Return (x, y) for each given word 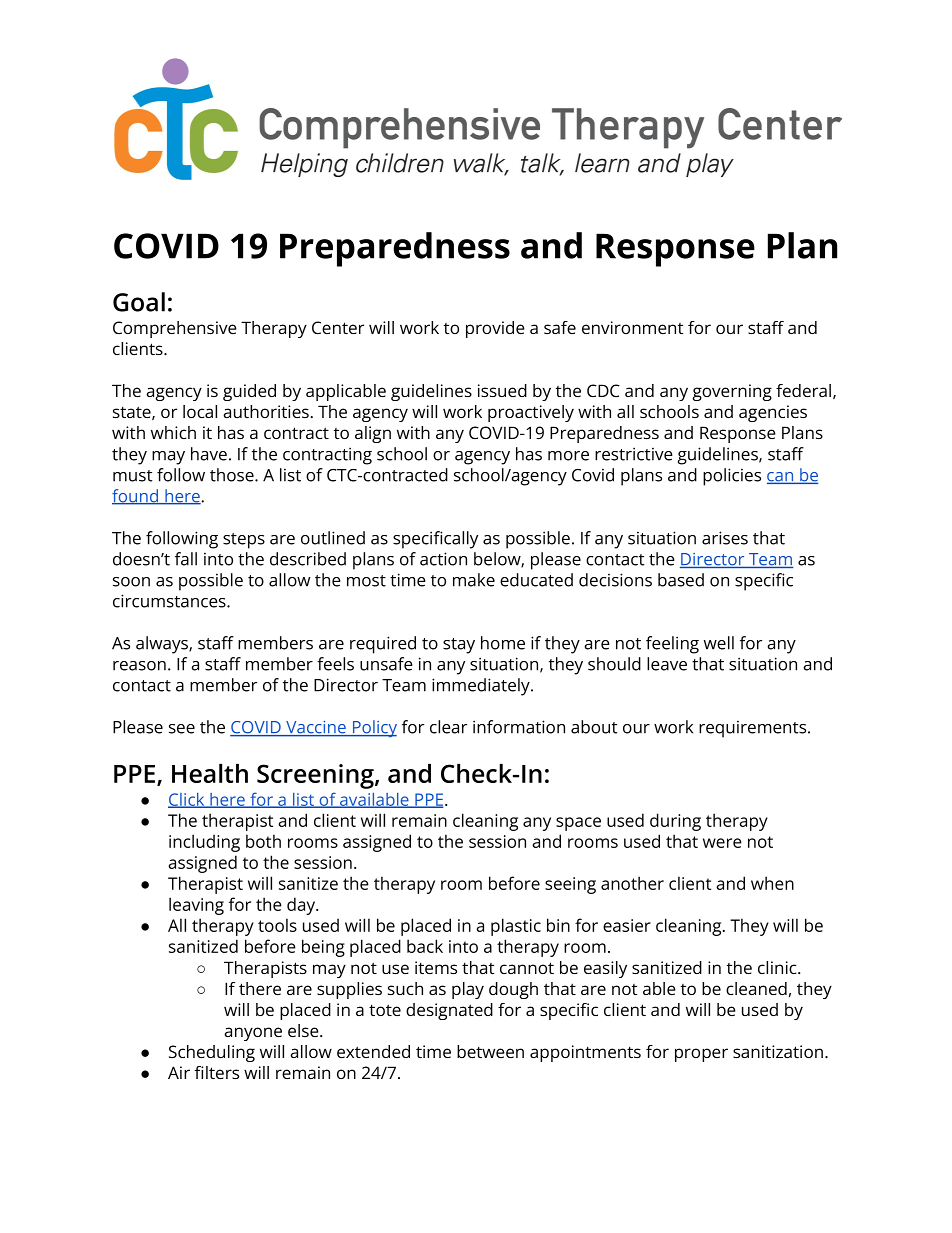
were (722, 843)
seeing (570, 885)
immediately (482, 687)
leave (667, 664)
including (204, 843)
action (443, 559)
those (233, 475)
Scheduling (212, 1053)
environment (633, 327)
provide (495, 329)
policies (732, 477)
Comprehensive (175, 329)
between (490, 1051)
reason (139, 666)
